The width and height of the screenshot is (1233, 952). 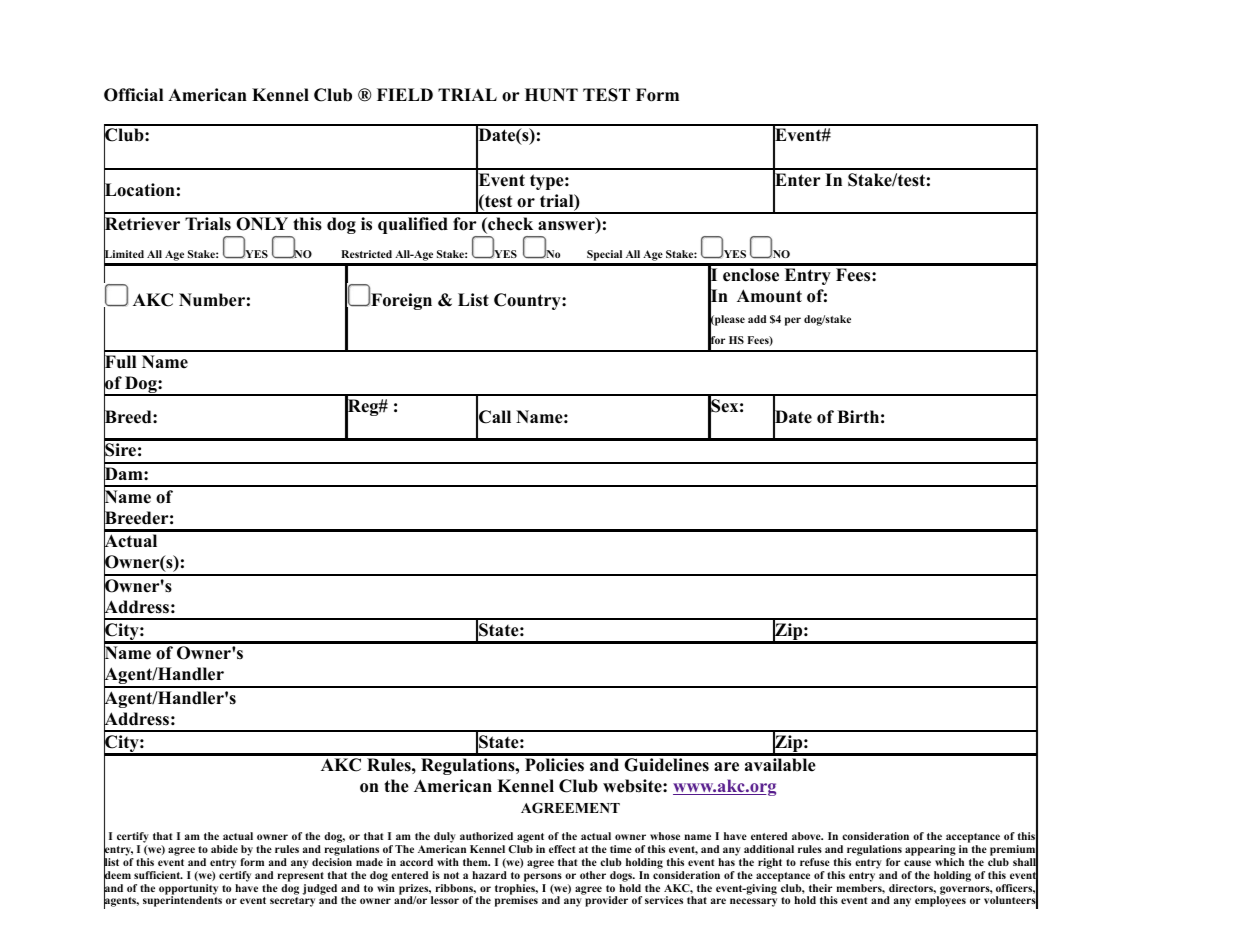 I want to click on enclose, so click(x=751, y=275).
